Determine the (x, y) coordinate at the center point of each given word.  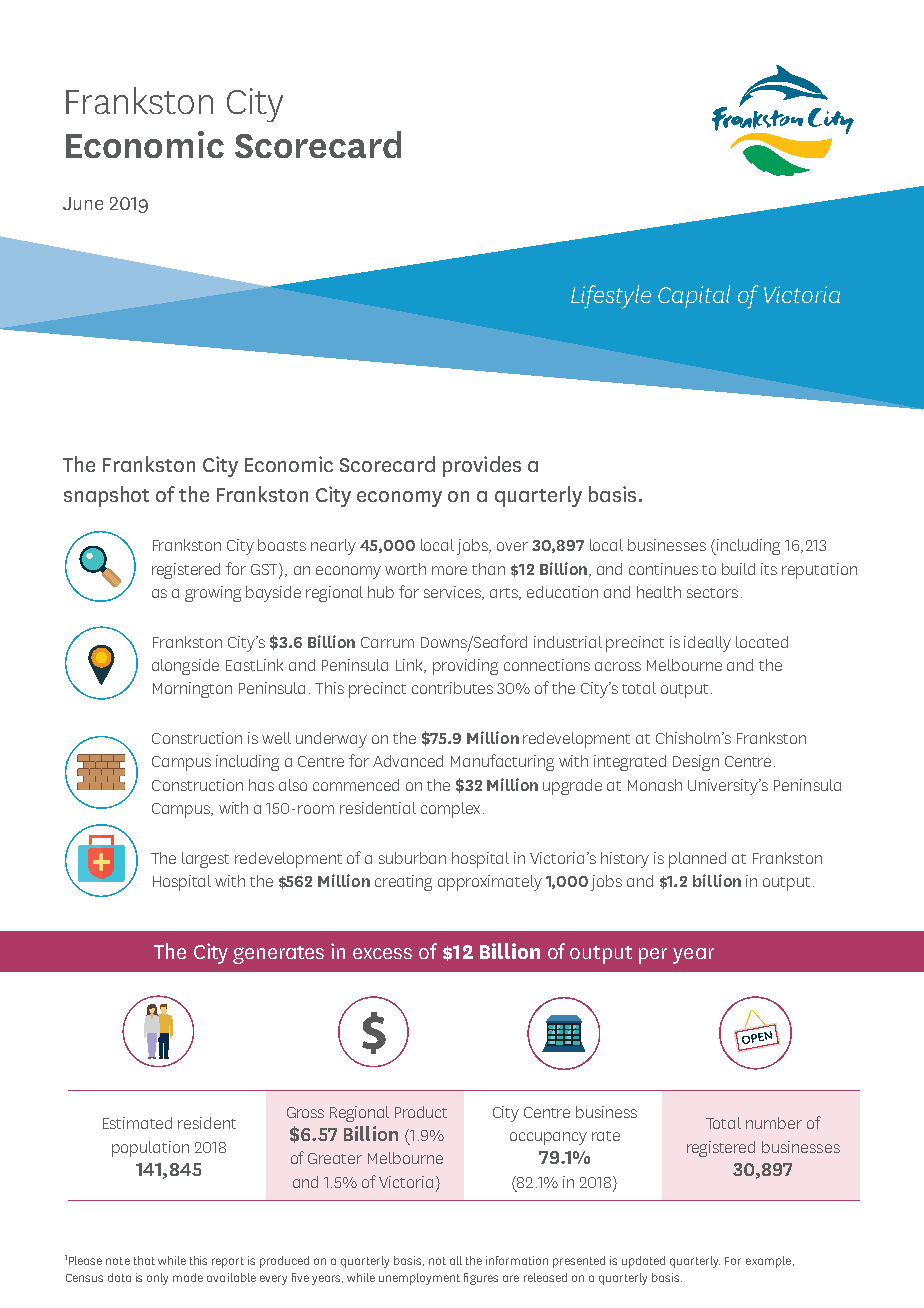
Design (696, 763)
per (653, 956)
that (144, 1260)
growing (213, 594)
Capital (694, 296)
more (449, 570)
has (261, 785)
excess (382, 953)
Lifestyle (611, 297)
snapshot (106, 496)
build (738, 569)
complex (450, 810)
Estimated (137, 1123)
